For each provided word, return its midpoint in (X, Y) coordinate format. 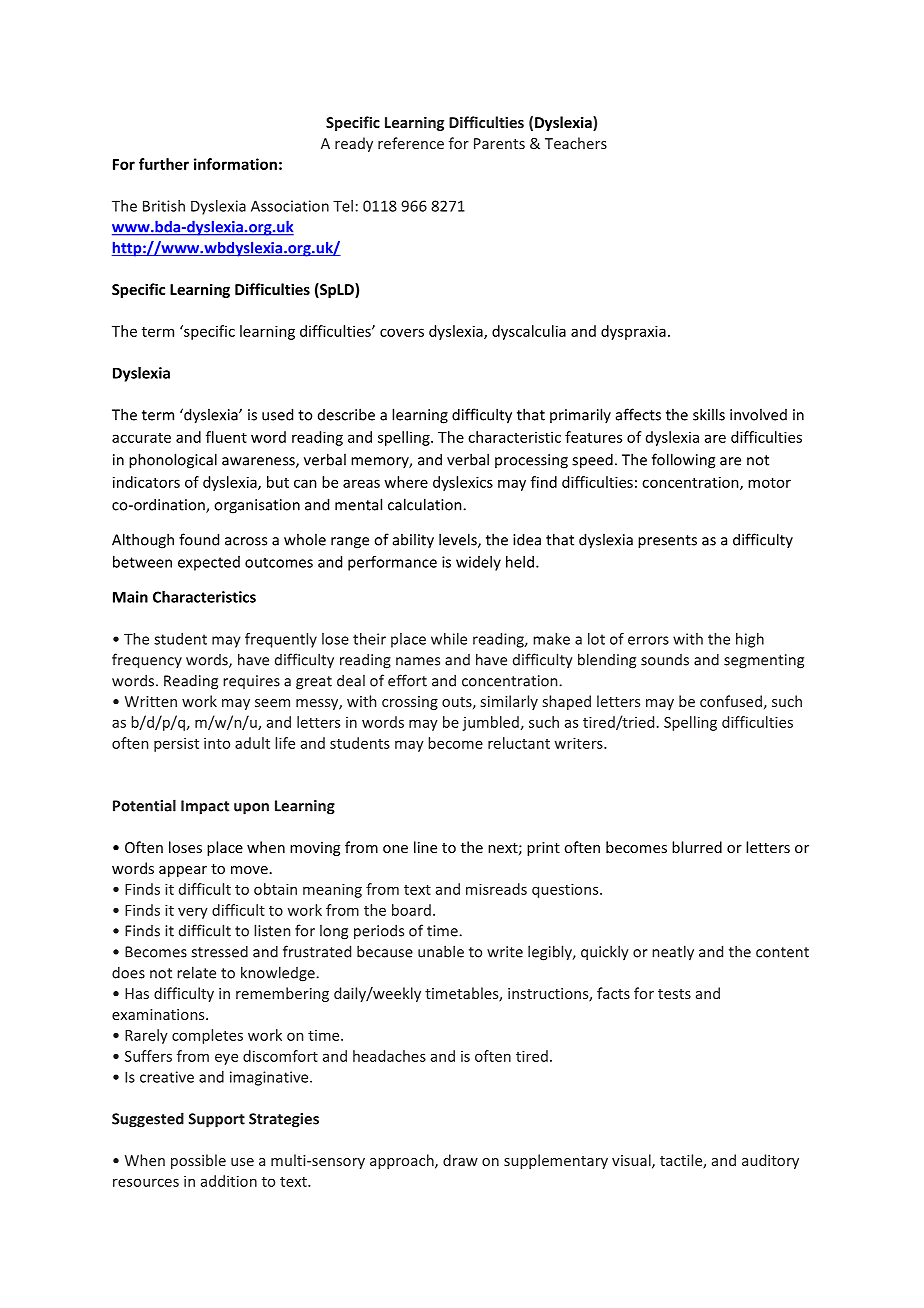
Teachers (576, 143)
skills (709, 414)
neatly (673, 953)
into (217, 743)
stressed (219, 951)
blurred (697, 847)
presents (667, 542)
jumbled (490, 723)
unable (441, 951)
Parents (499, 143)
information (235, 164)
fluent (226, 437)
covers (402, 332)
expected (209, 563)
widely (478, 563)
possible (198, 1161)
